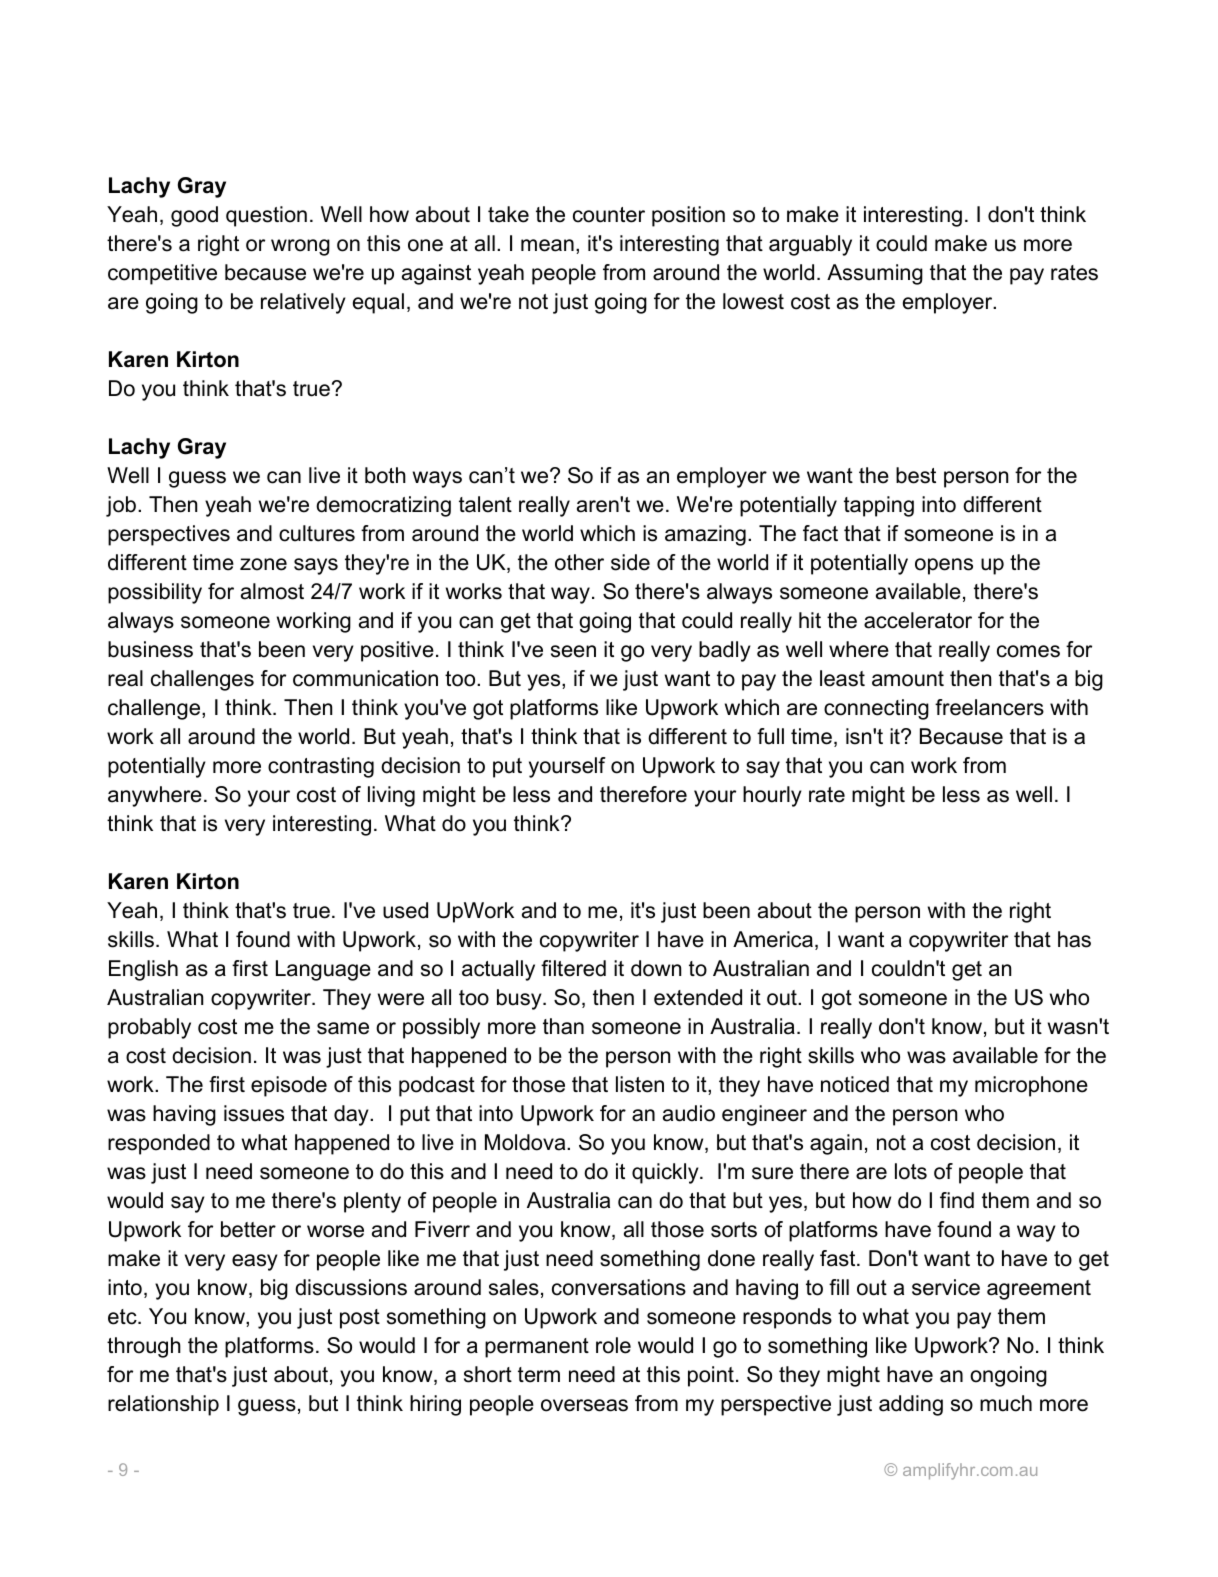 The width and height of the document is (1218, 1577). What do you see at coordinates (573, 651) in the document?
I see `seen` at bounding box center [573, 651].
